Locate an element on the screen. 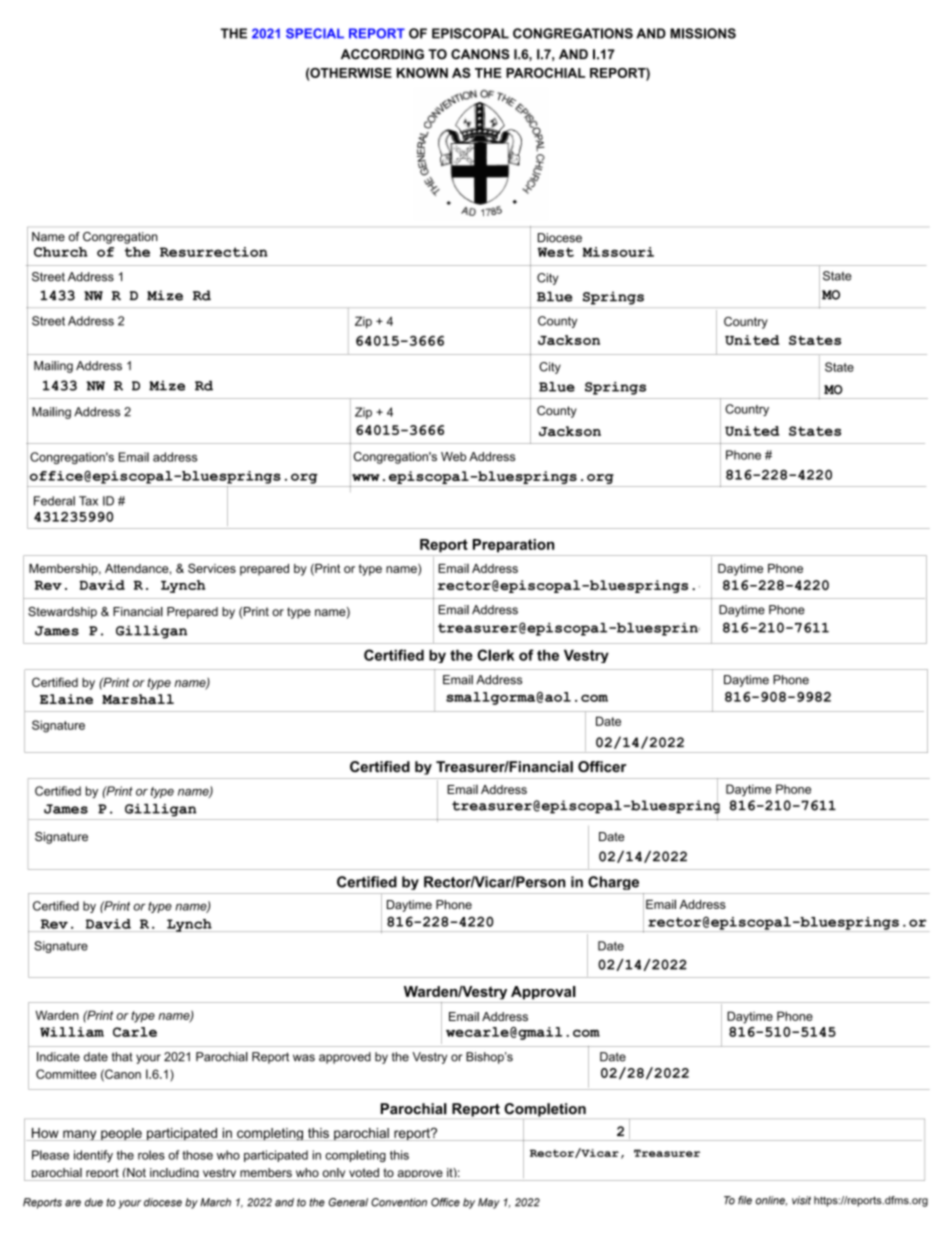 The image size is (952, 1233). Clerk is located at coordinates (495, 655).
